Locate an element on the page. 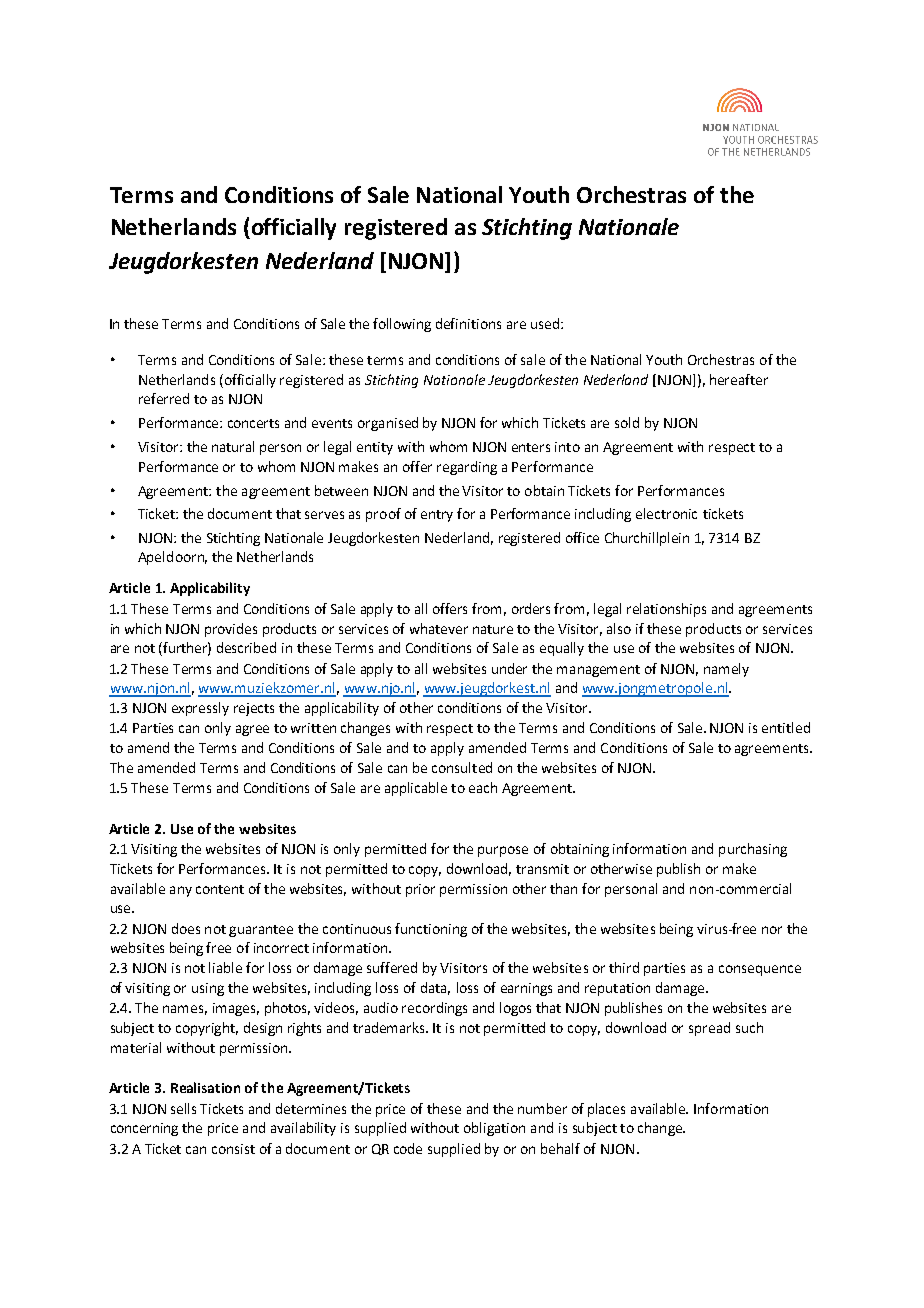  definitions is located at coordinates (468, 323).
